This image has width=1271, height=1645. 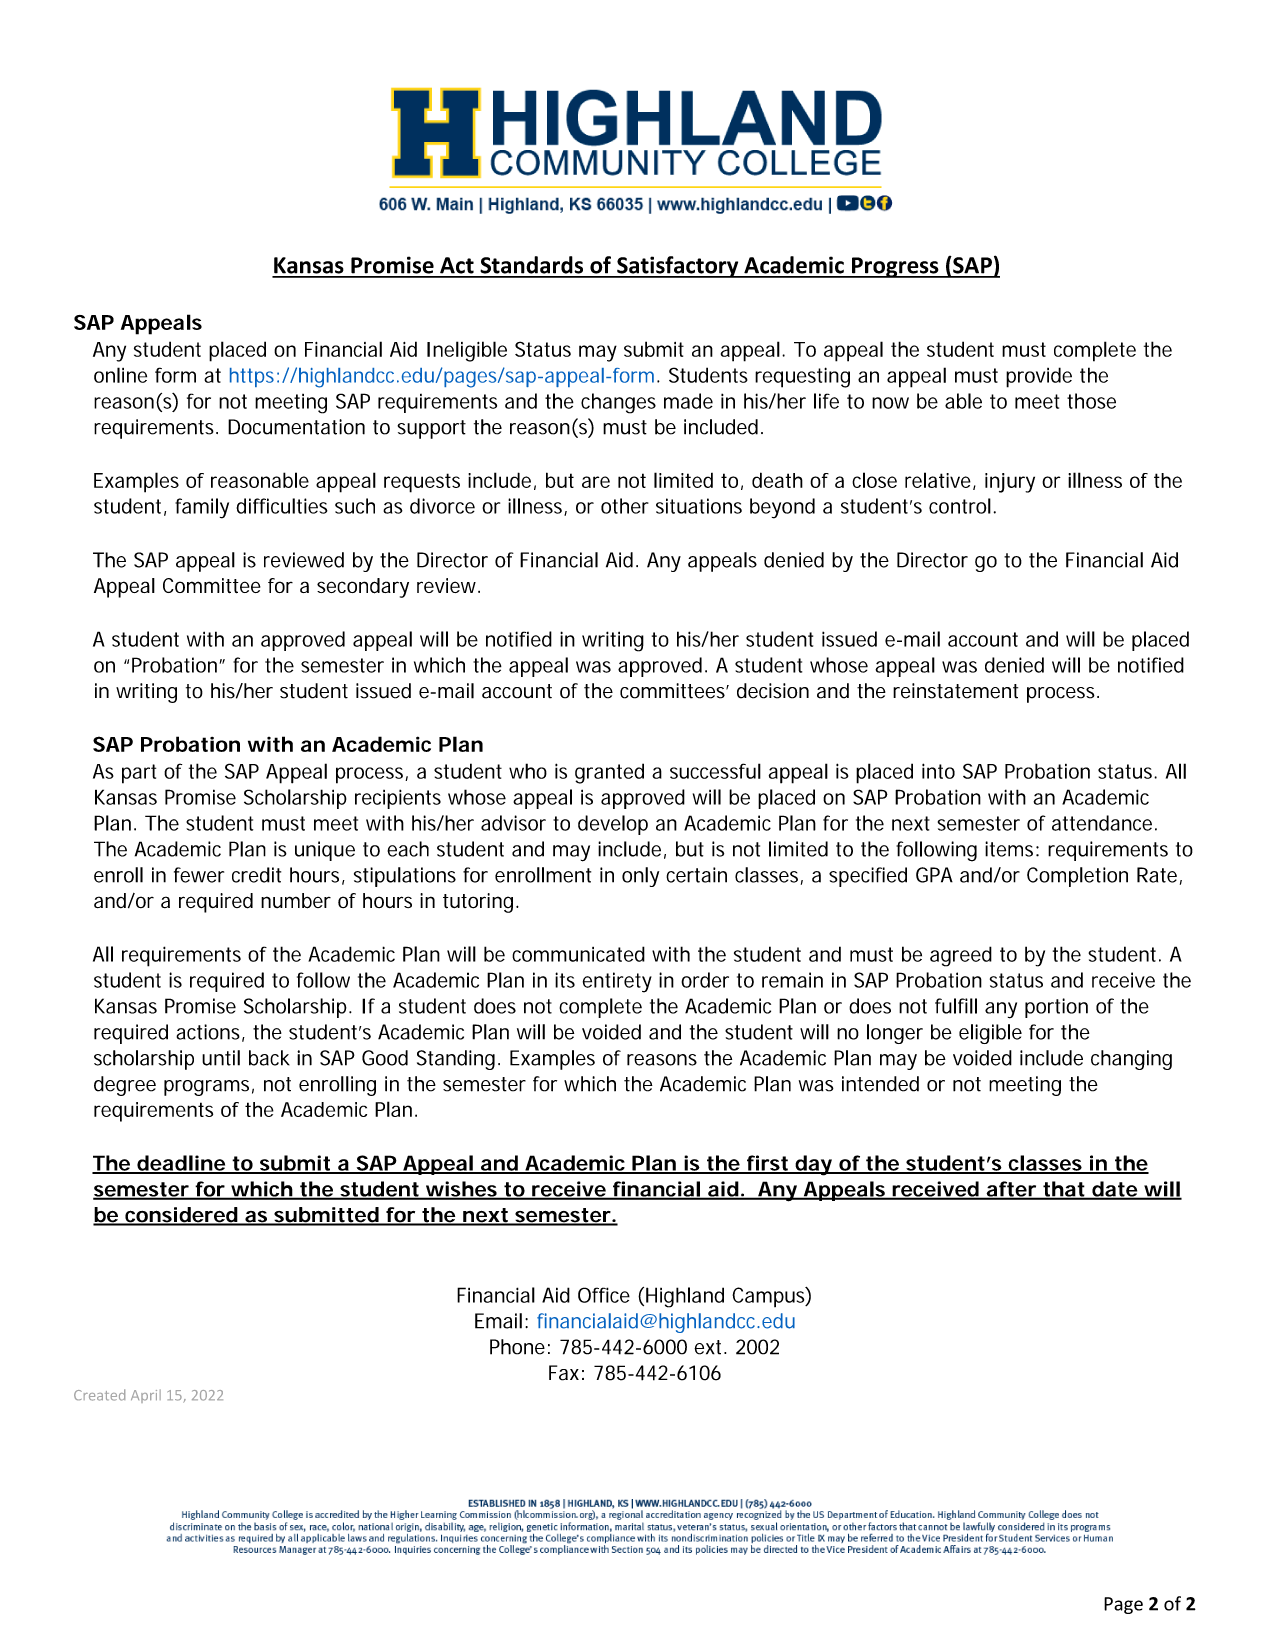 What do you see at coordinates (678, 267) in the image?
I see `Satisfactory` at bounding box center [678, 267].
